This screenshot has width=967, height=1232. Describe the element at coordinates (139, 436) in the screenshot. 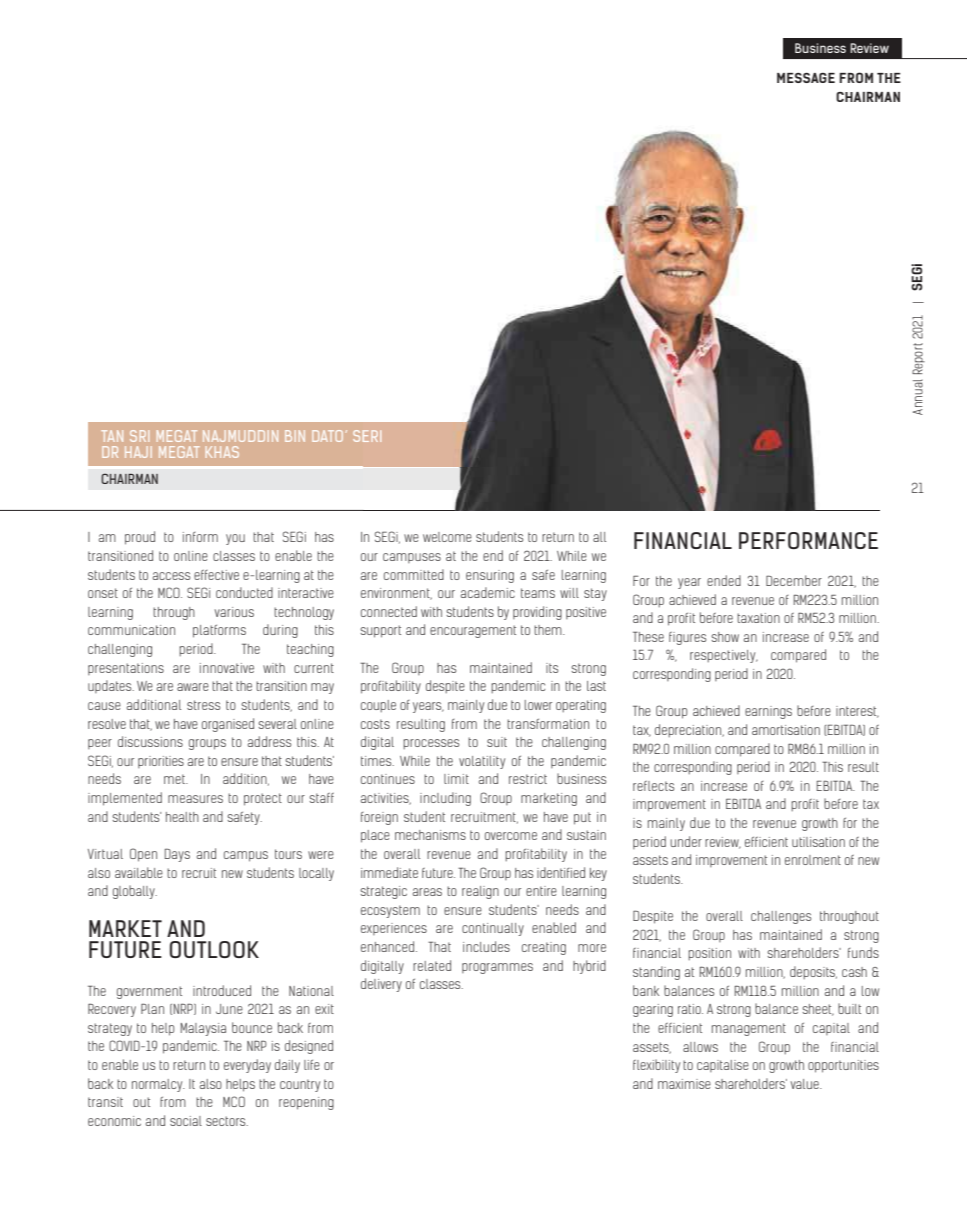

I see `SRI` at that location.
